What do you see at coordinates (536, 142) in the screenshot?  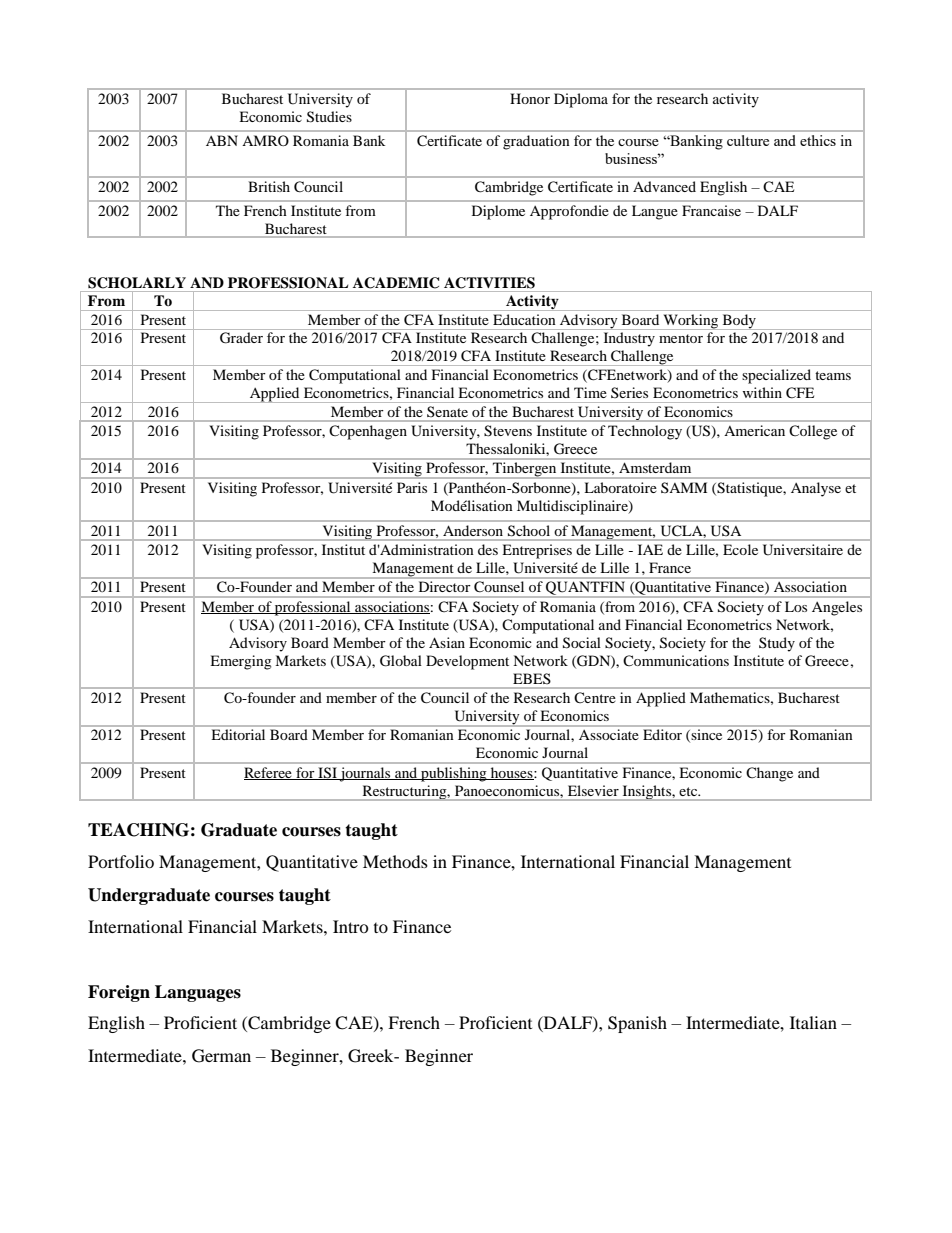 I see `graduation` at bounding box center [536, 142].
